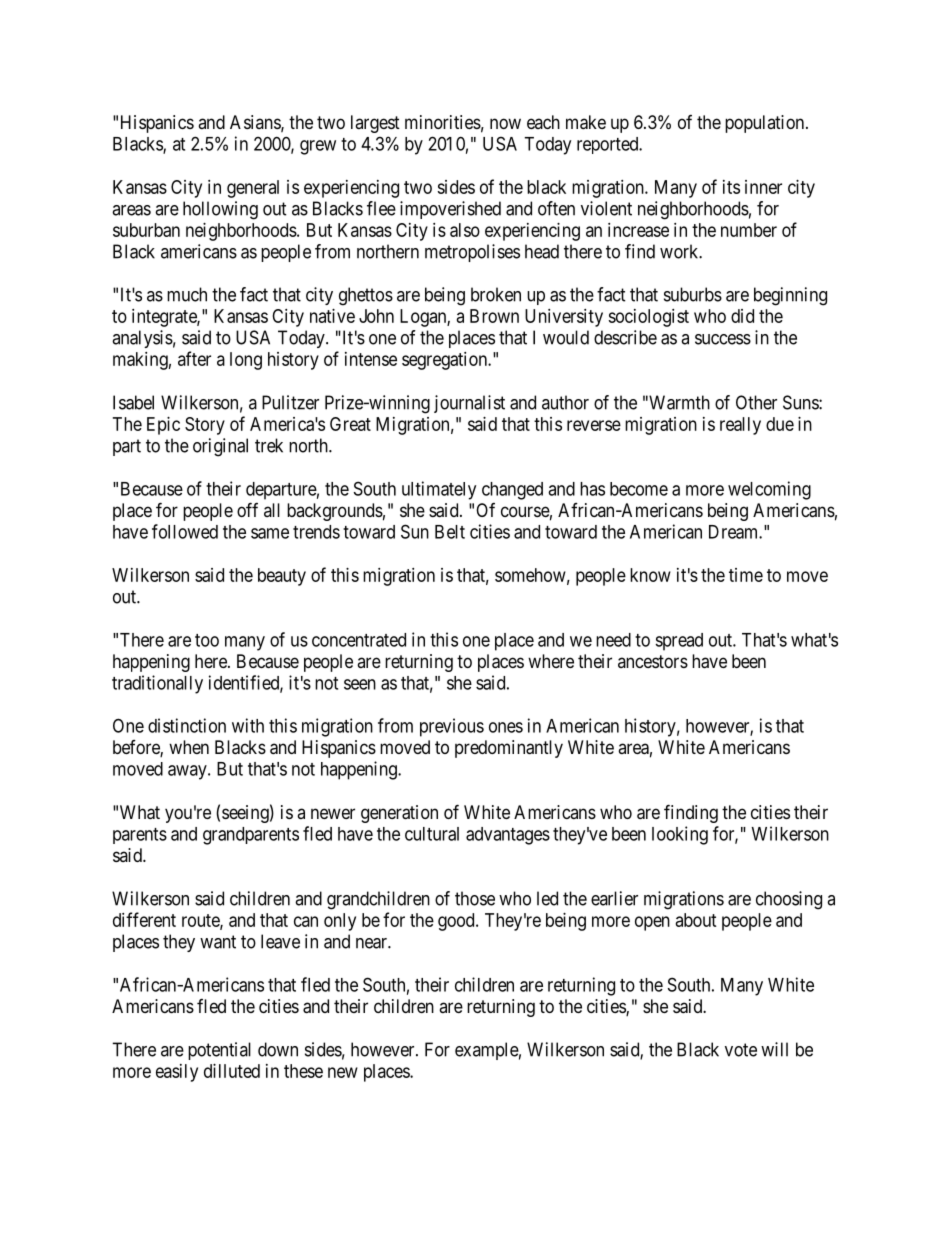 The width and height of the screenshot is (952, 1233). What do you see at coordinates (303, 1071) in the screenshot?
I see `these` at bounding box center [303, 1071].
